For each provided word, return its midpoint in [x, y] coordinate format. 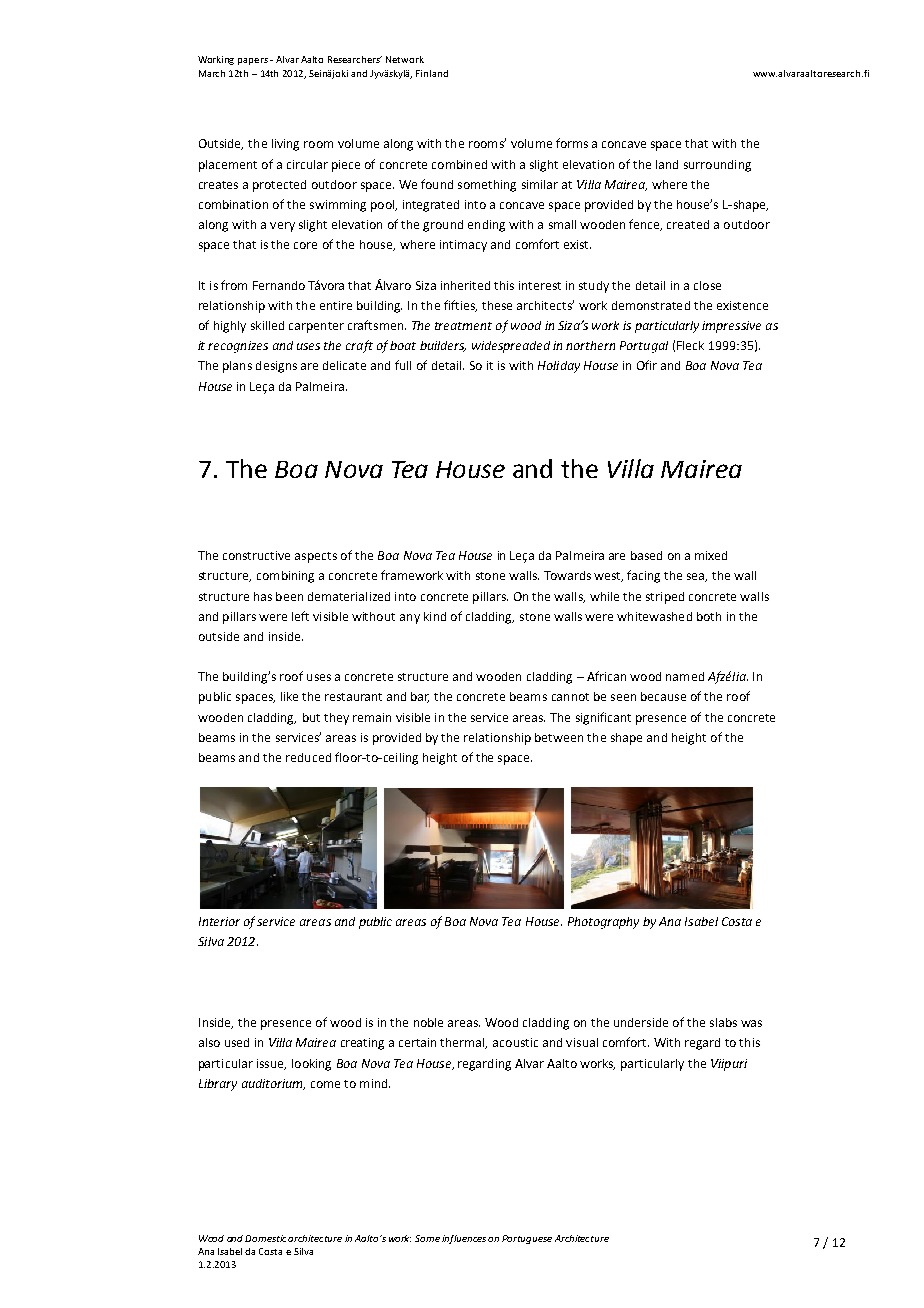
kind [435, 616]
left [300, 616]
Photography [603, 923]
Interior [219, 921]
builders [443, 346]
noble [428, 1022]
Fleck [690, 345]
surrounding [717, 166]
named [685, 676]
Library [218, 1085]
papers [253, 61]
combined [459, 164]
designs [276, 367]
